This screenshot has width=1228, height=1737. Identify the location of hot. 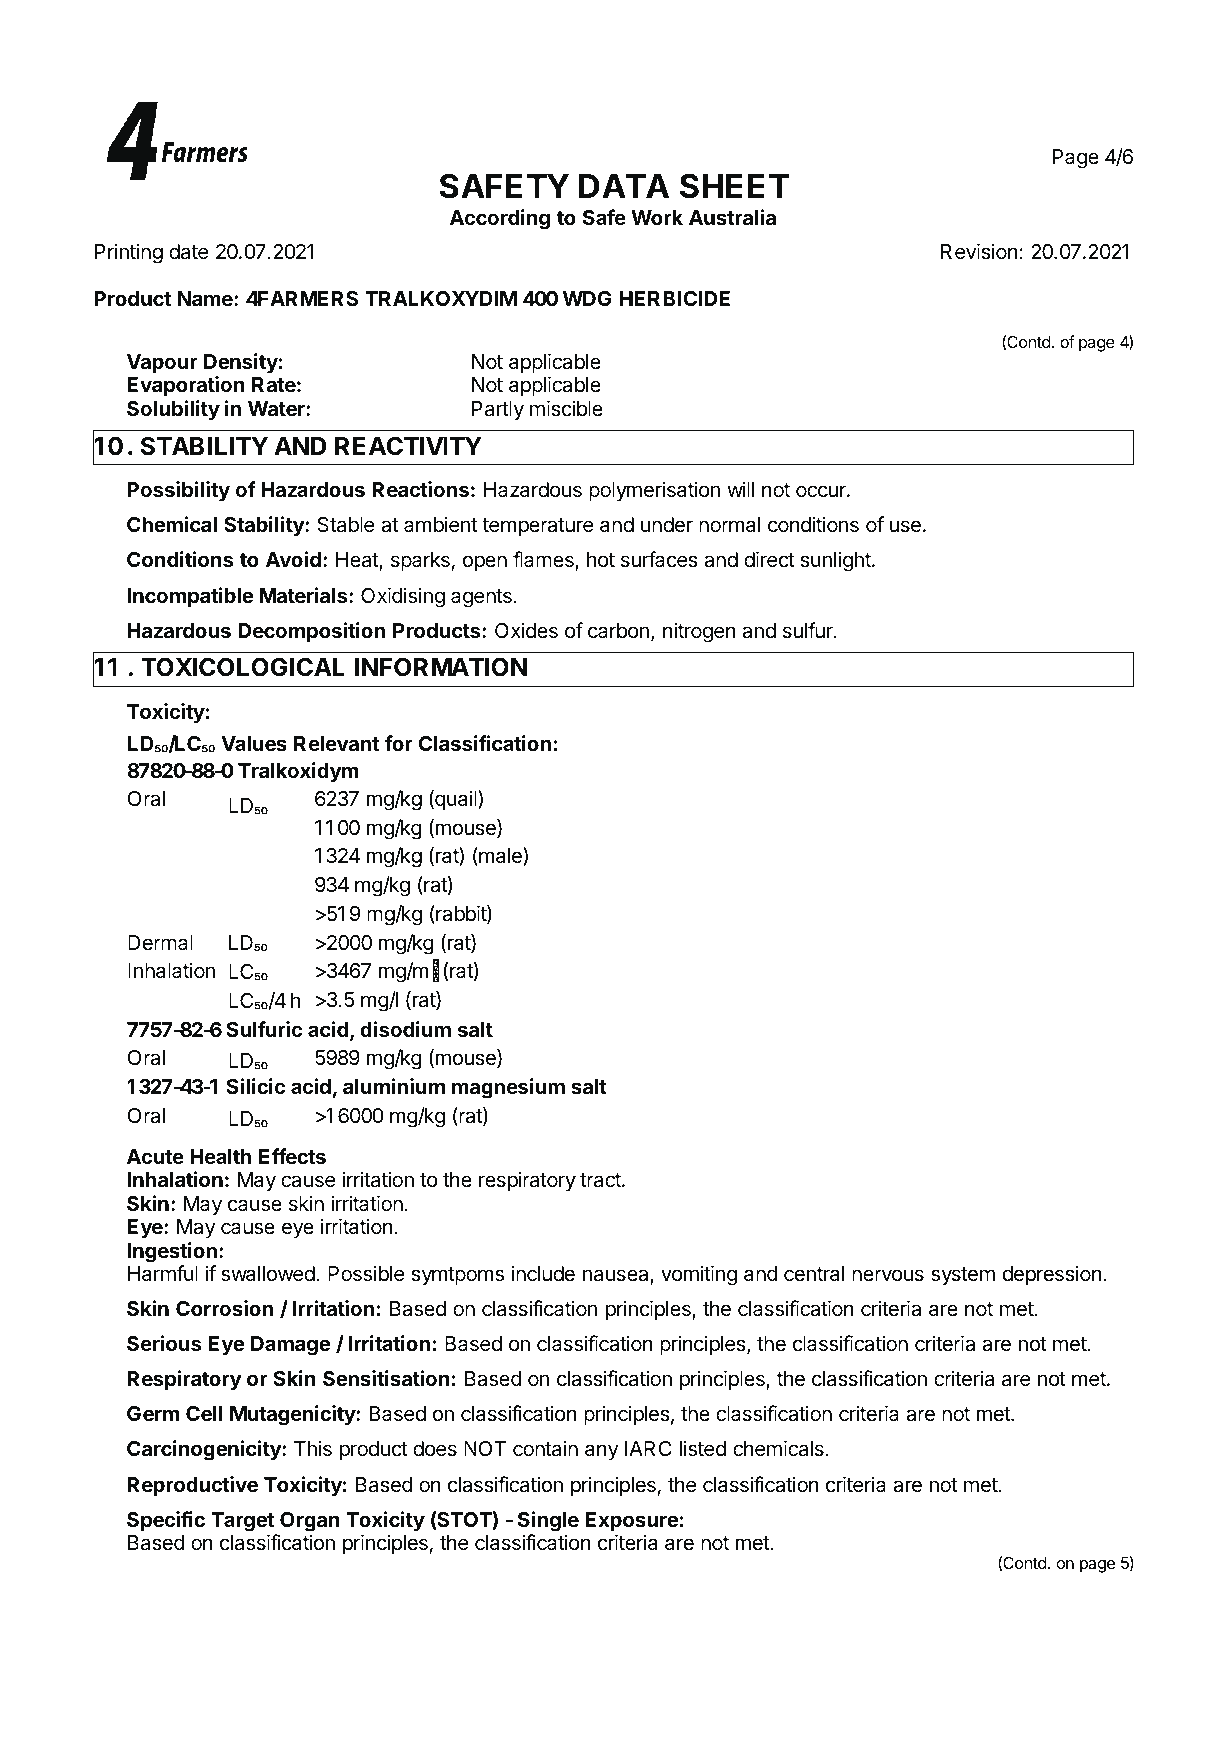
(601, 559).
